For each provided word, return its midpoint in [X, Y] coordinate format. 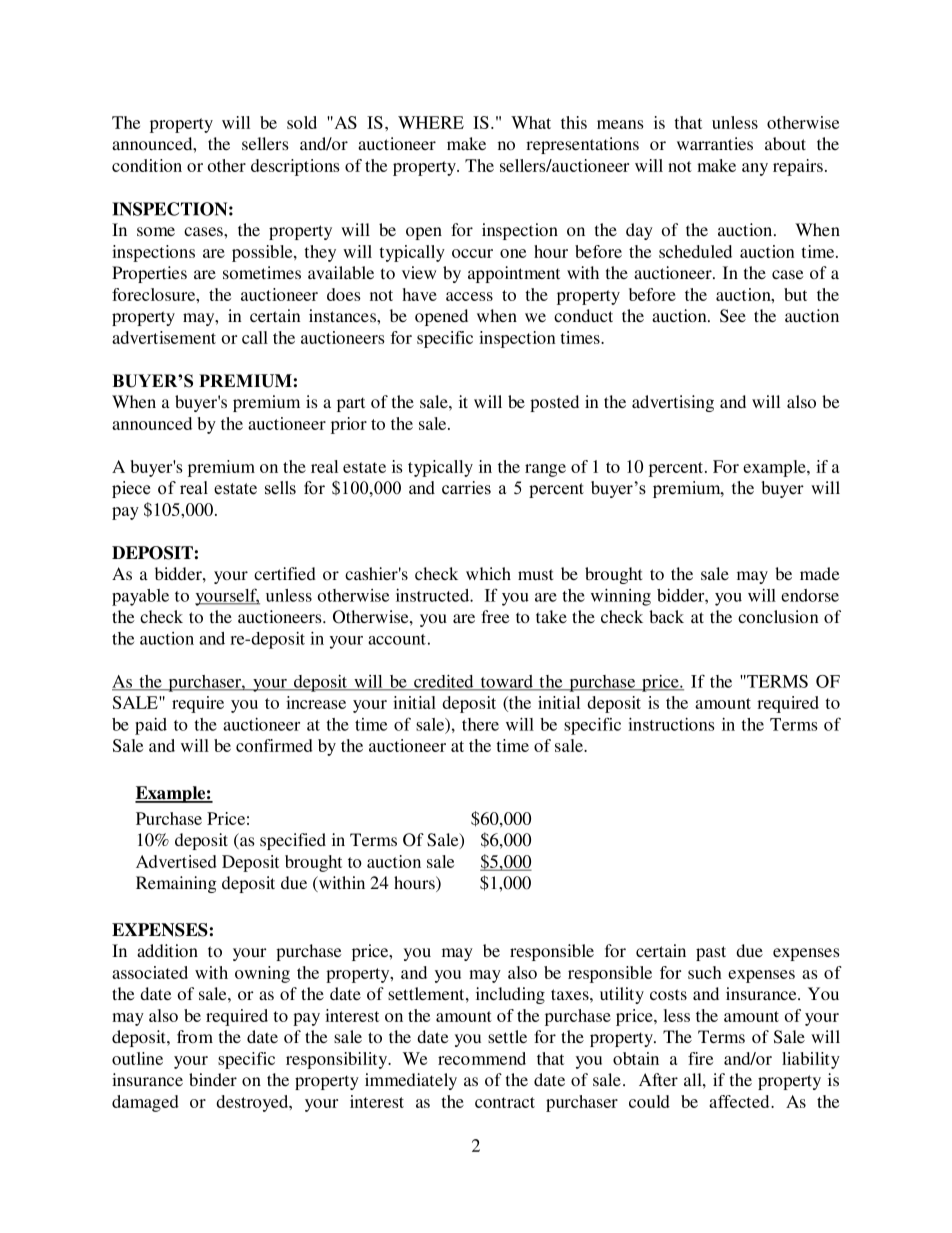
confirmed [274, 745]
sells [280, 488]
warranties [715, 143]
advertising [673, 403]
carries [466, 488]
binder [213, 1079]
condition [147, 165]
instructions [671, 724]
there [480, 724]
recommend [482, 1058]
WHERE [431, 122]
